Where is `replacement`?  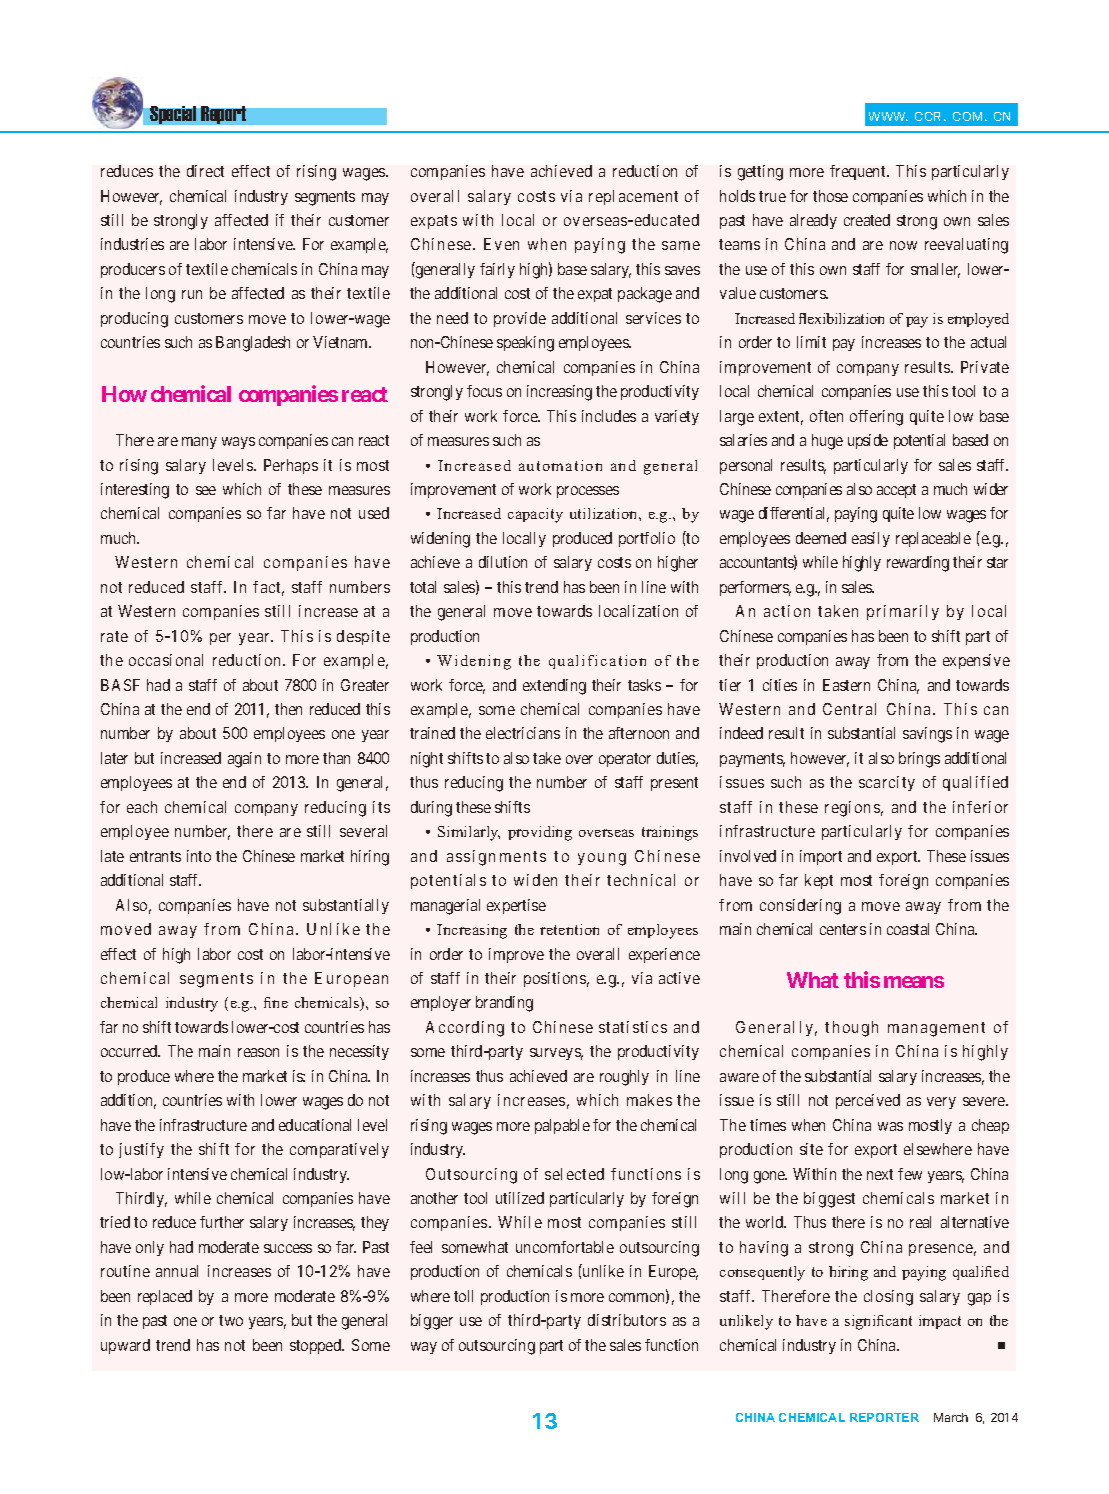 replacement is located at coordinates (633, 197).
